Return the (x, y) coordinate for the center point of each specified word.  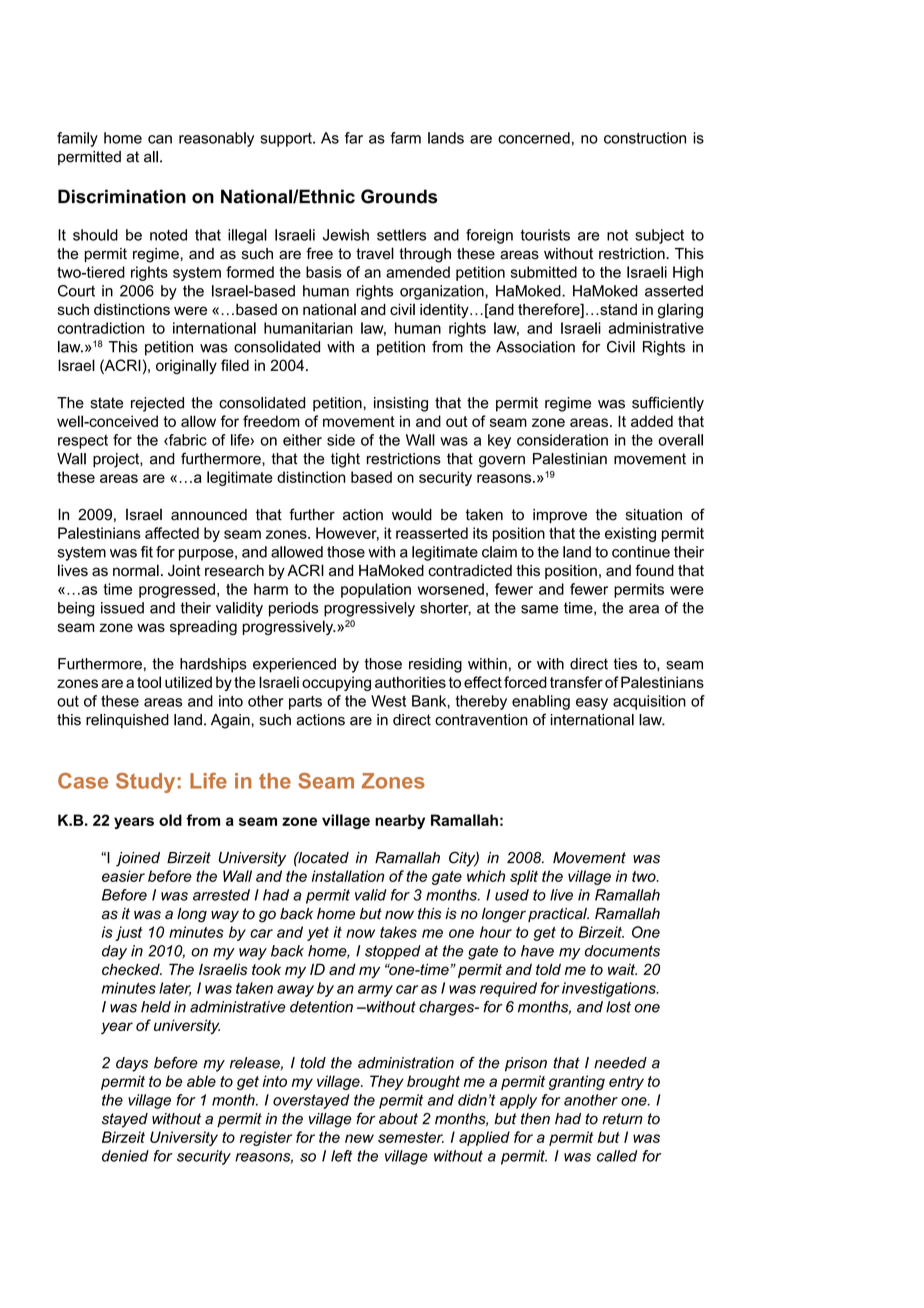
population (376, 590)
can (160, 139)
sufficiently (668, 404)
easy (592, 704)
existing (630, 534)
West (388, 701)
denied (125, 1156)
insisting (401, 404)
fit (147, 552)
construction (645, 138)
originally (186, 367)
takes (398, 932)
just (128, 933)
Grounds (399, 196)
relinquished (127, 721)
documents (622, 951)
